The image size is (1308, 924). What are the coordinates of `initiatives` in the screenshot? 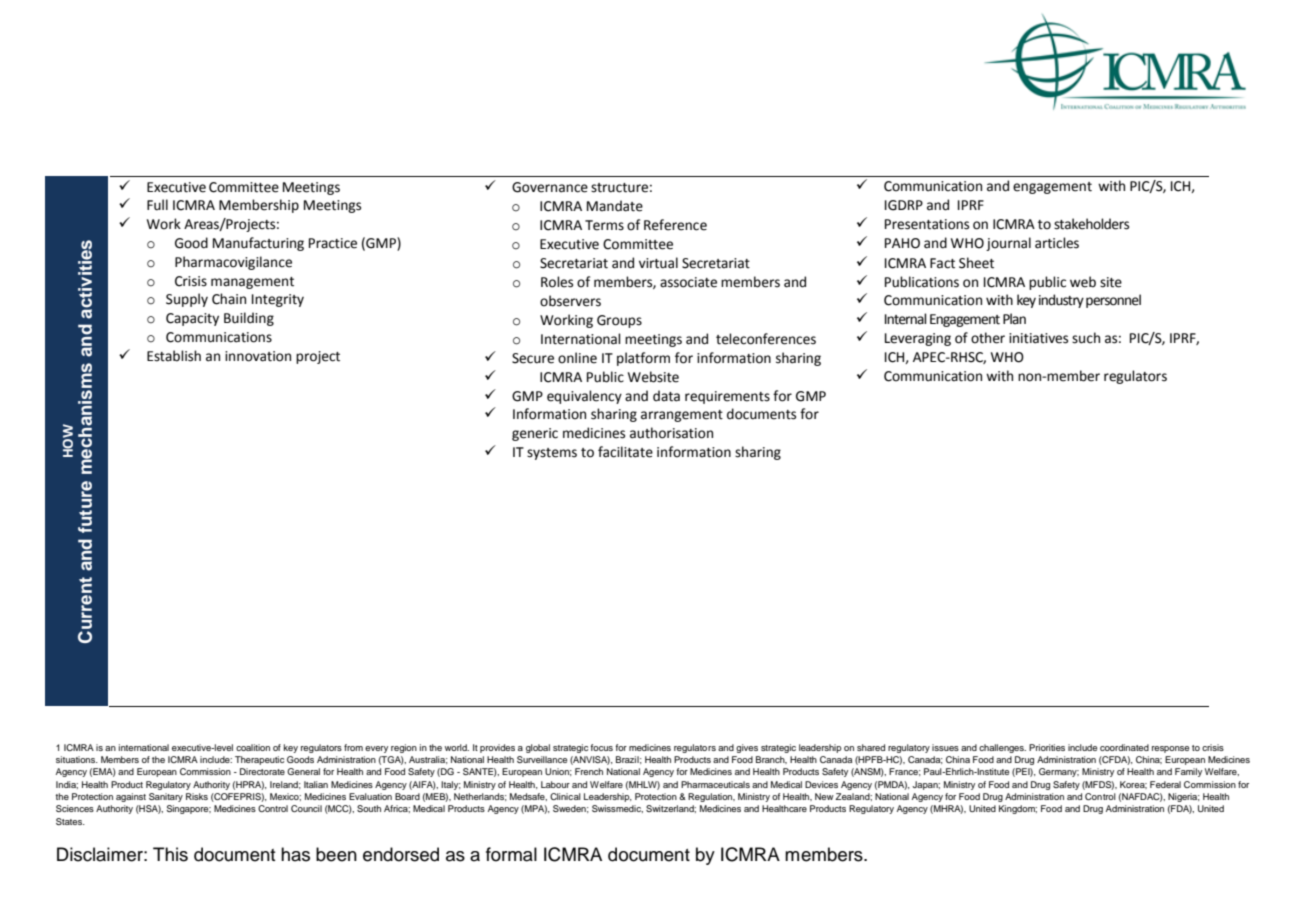 It's located at (1038, 338).
